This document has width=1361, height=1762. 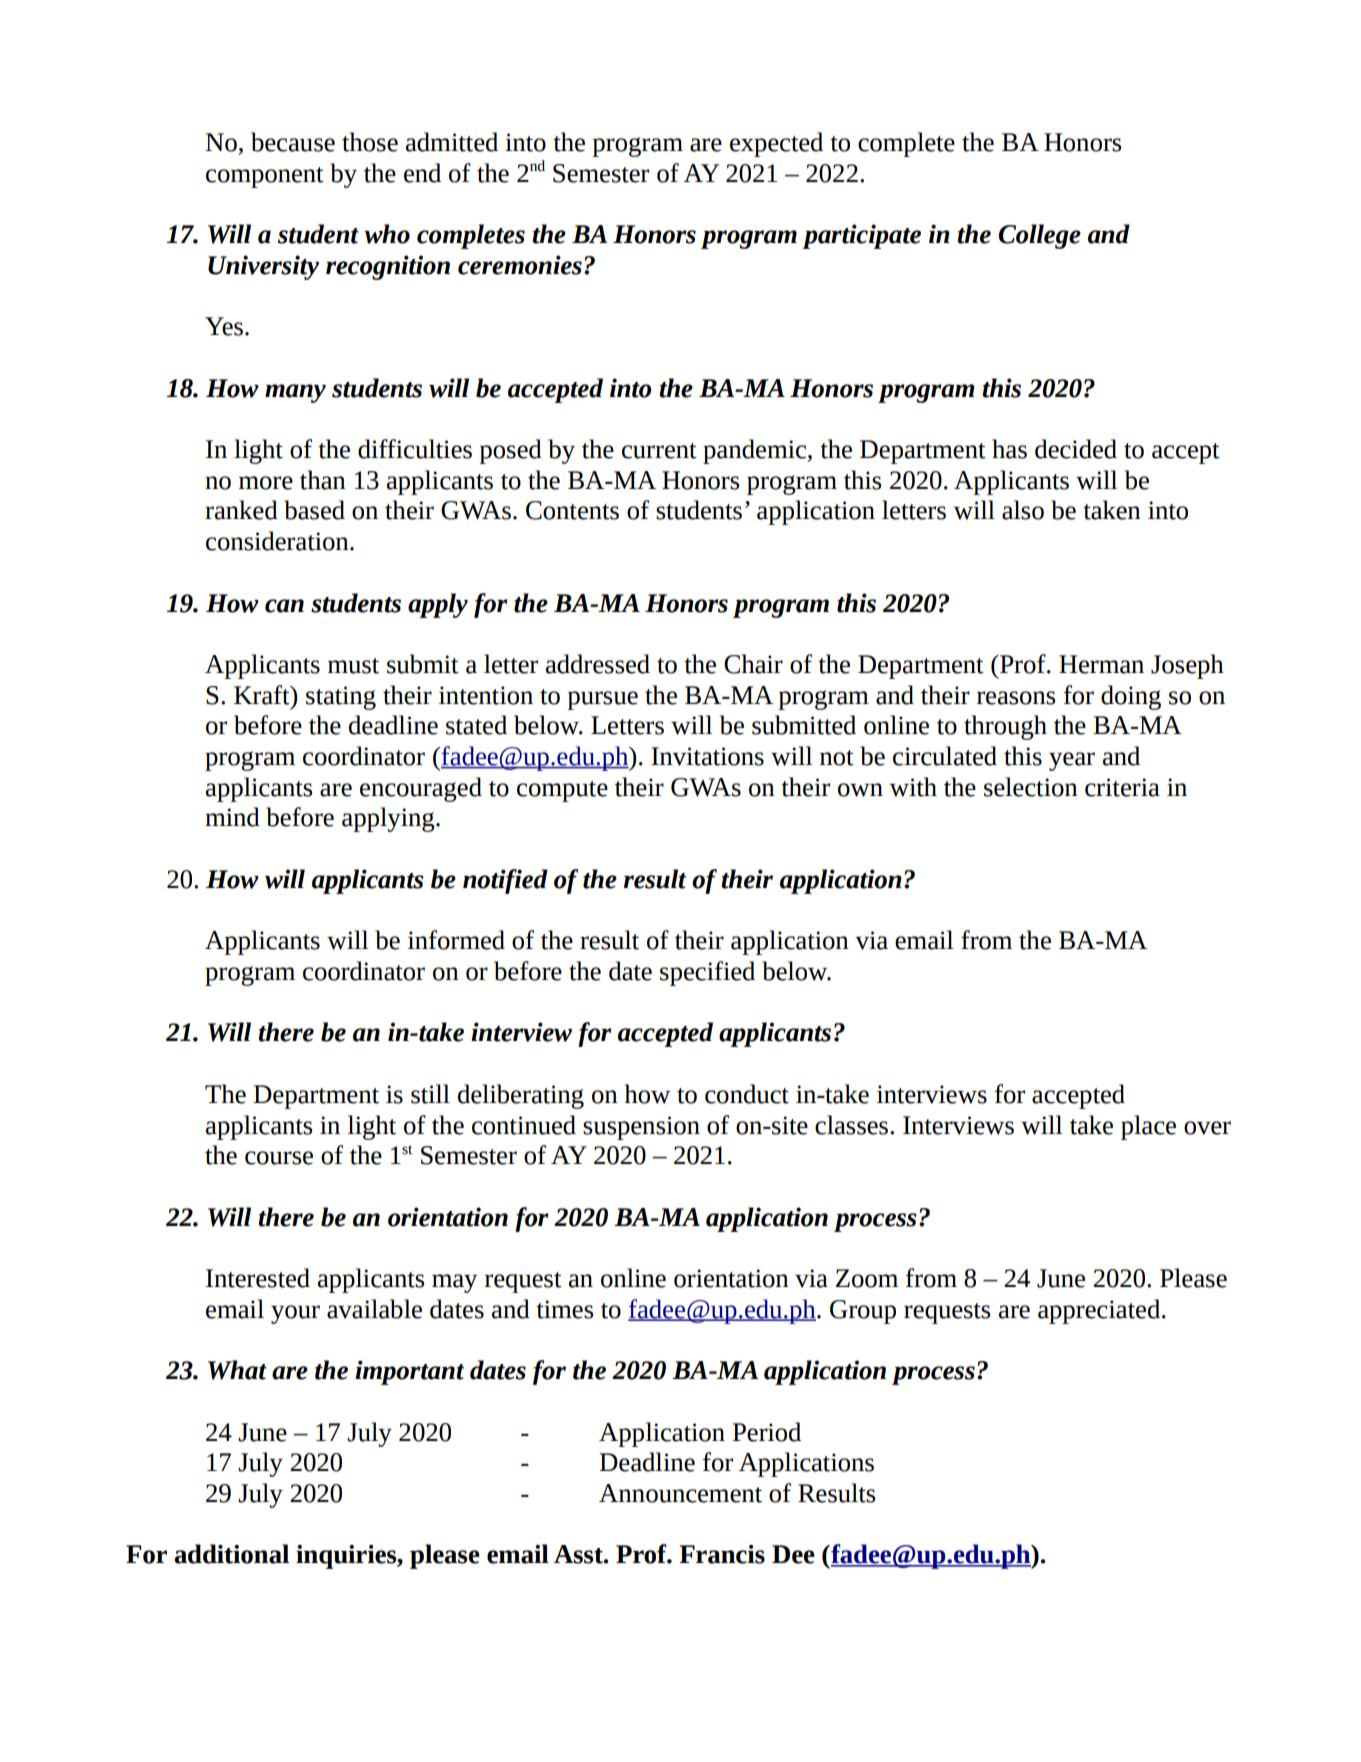 I want to click on also, so click(x=1023, y=510).
